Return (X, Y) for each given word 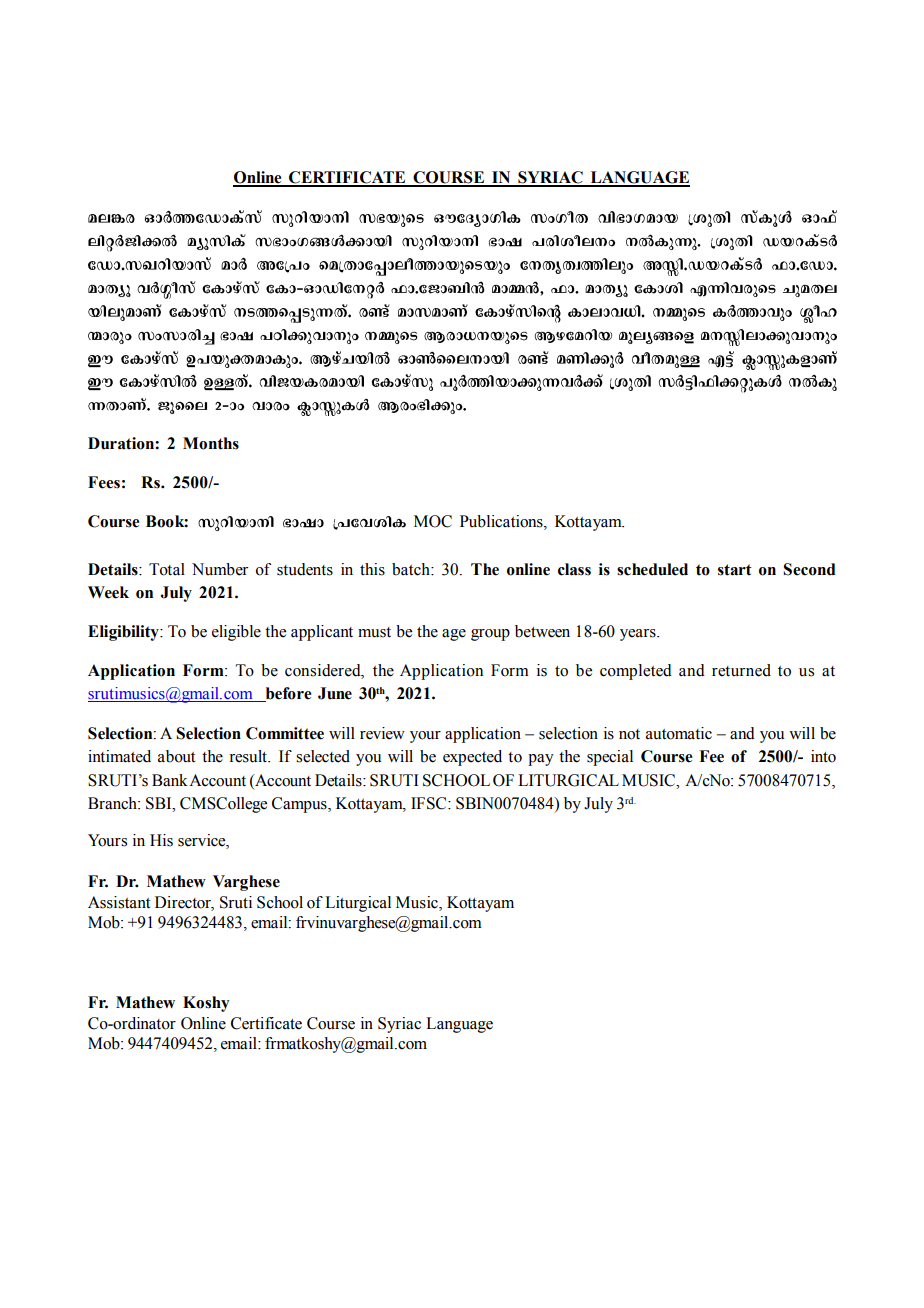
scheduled (652, 569)
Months (211, 443)
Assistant (119, 902)
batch (412, 569)
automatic (679, 733)
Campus (300, 805)
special (610, 758)
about (176, 756)
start (735, 570)
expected (472, 758)
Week (108, 592)
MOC (433, 521)
